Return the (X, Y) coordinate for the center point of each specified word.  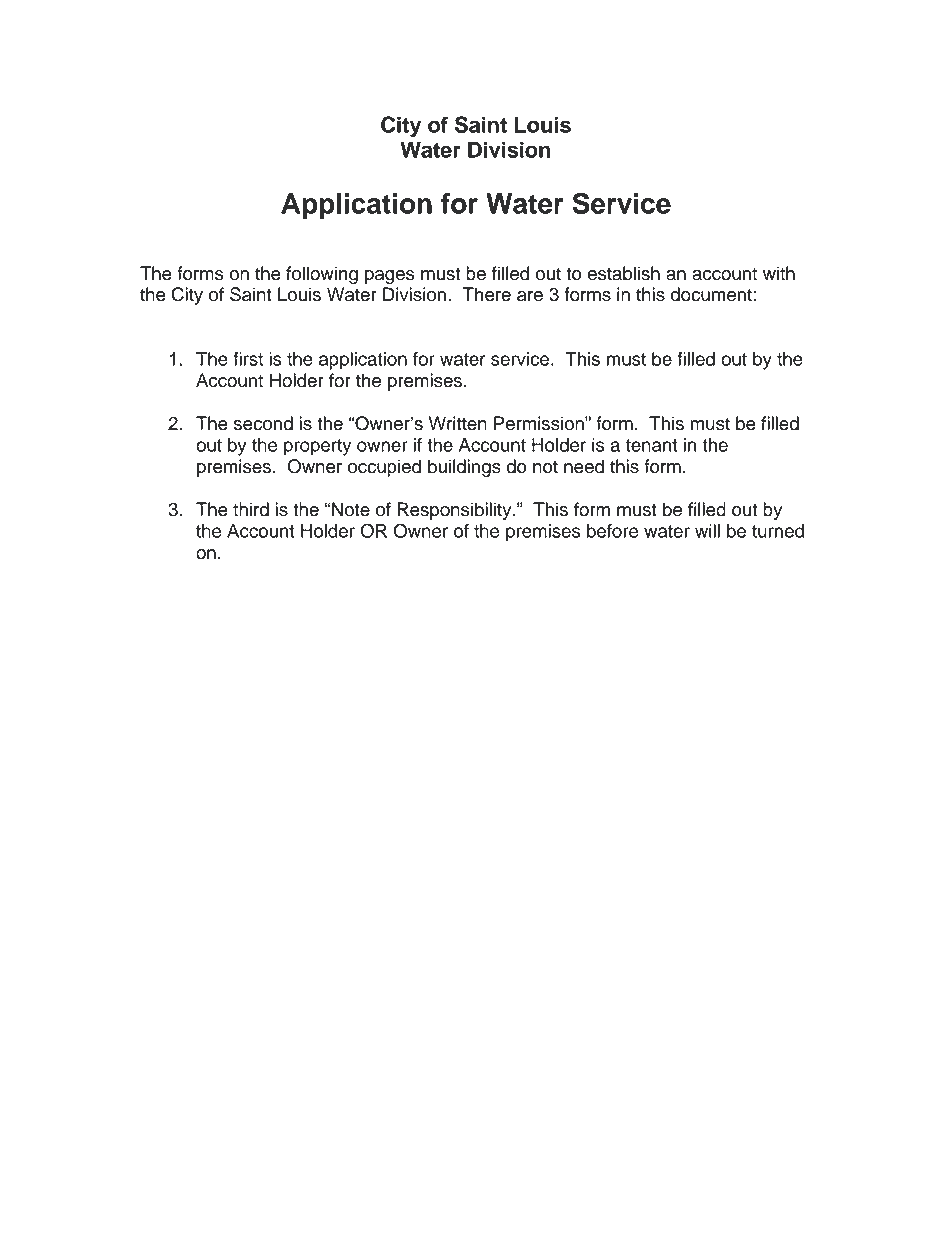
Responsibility (455, 511)
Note (351, 509)
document (711, 294)
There (487, 294)
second (263, 423)
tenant (651, 445)
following (322, 275)
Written (458, 423)
